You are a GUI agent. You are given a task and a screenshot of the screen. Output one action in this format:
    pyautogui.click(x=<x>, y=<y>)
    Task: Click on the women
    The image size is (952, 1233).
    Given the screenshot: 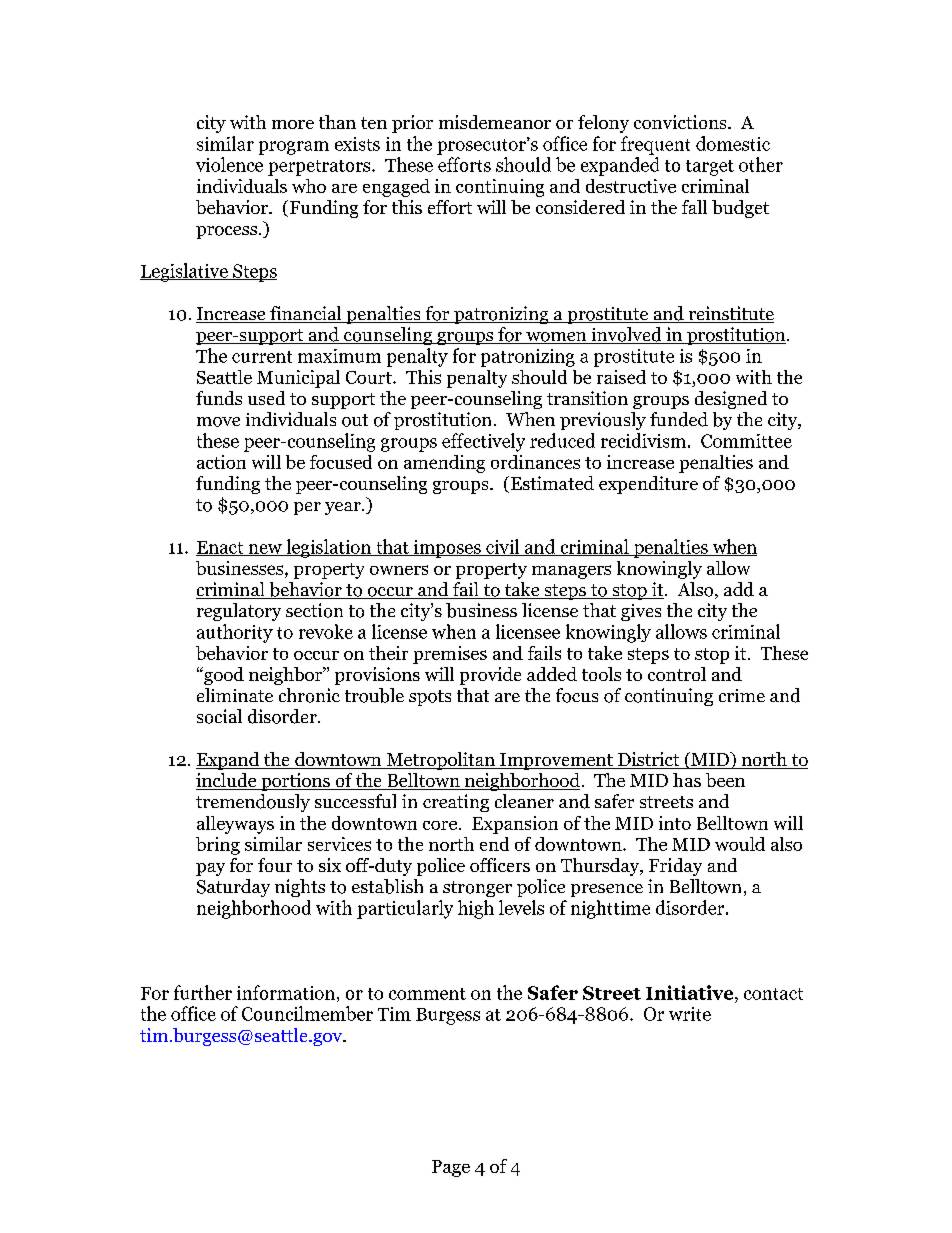 What is the action you would take?
    pyautogui.click(x=556, y=338)
